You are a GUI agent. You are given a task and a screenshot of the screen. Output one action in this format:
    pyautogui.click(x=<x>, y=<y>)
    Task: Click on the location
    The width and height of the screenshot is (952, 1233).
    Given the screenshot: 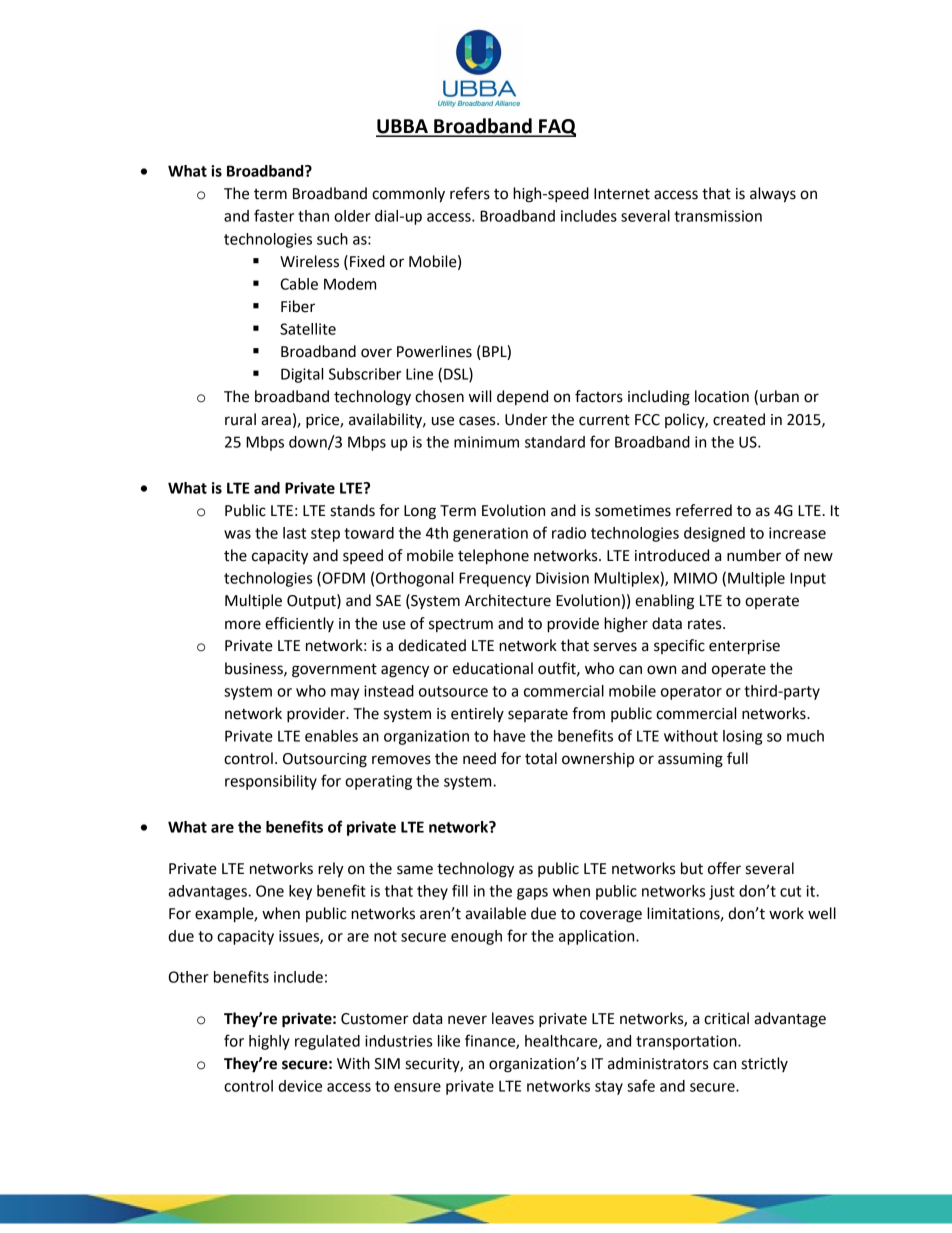 What is the action you would take?
    pyautogui.click(x=722, y=396)
